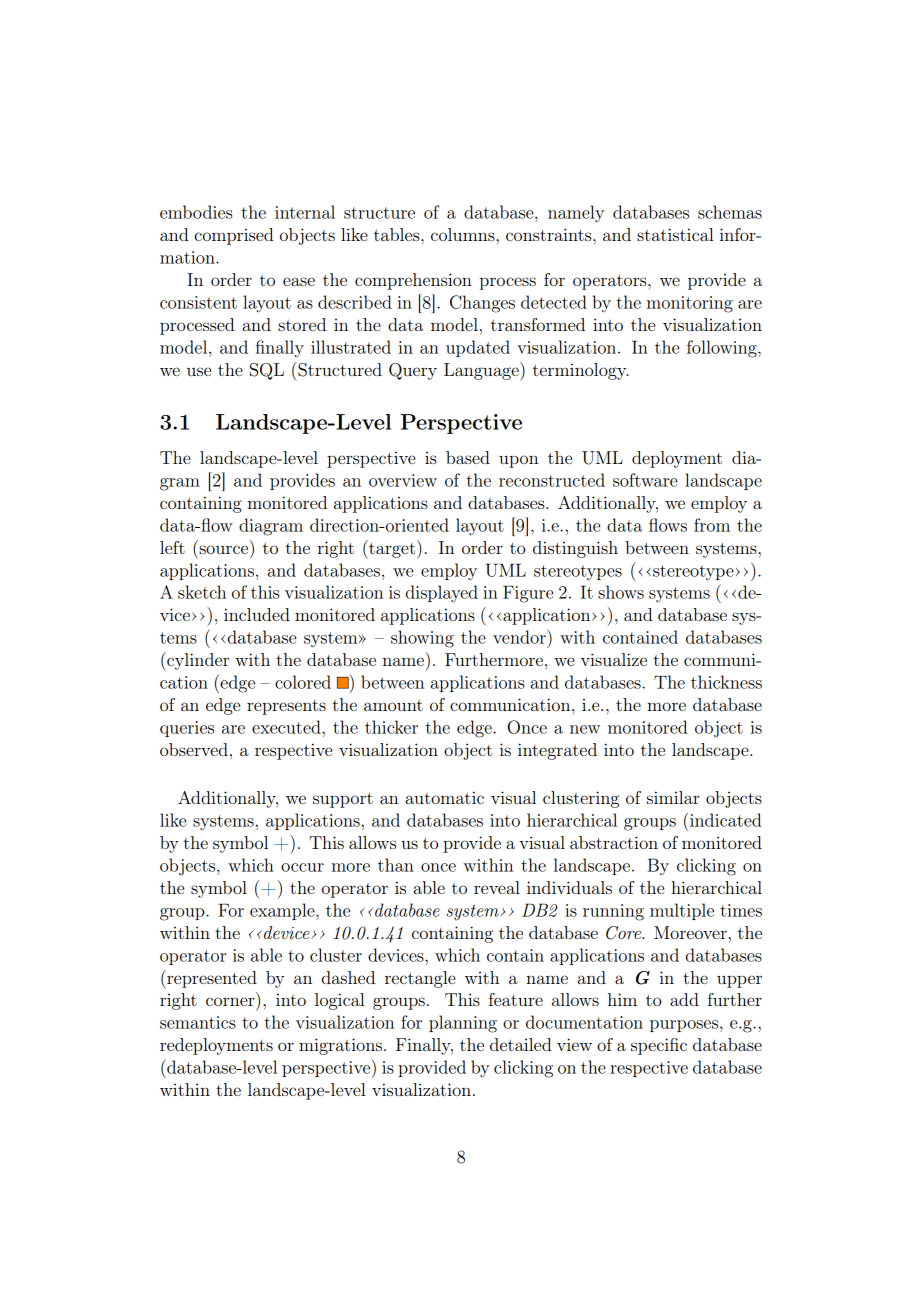 This document has width=924, height=1308. I want to click on shows, so click(621, 592).
